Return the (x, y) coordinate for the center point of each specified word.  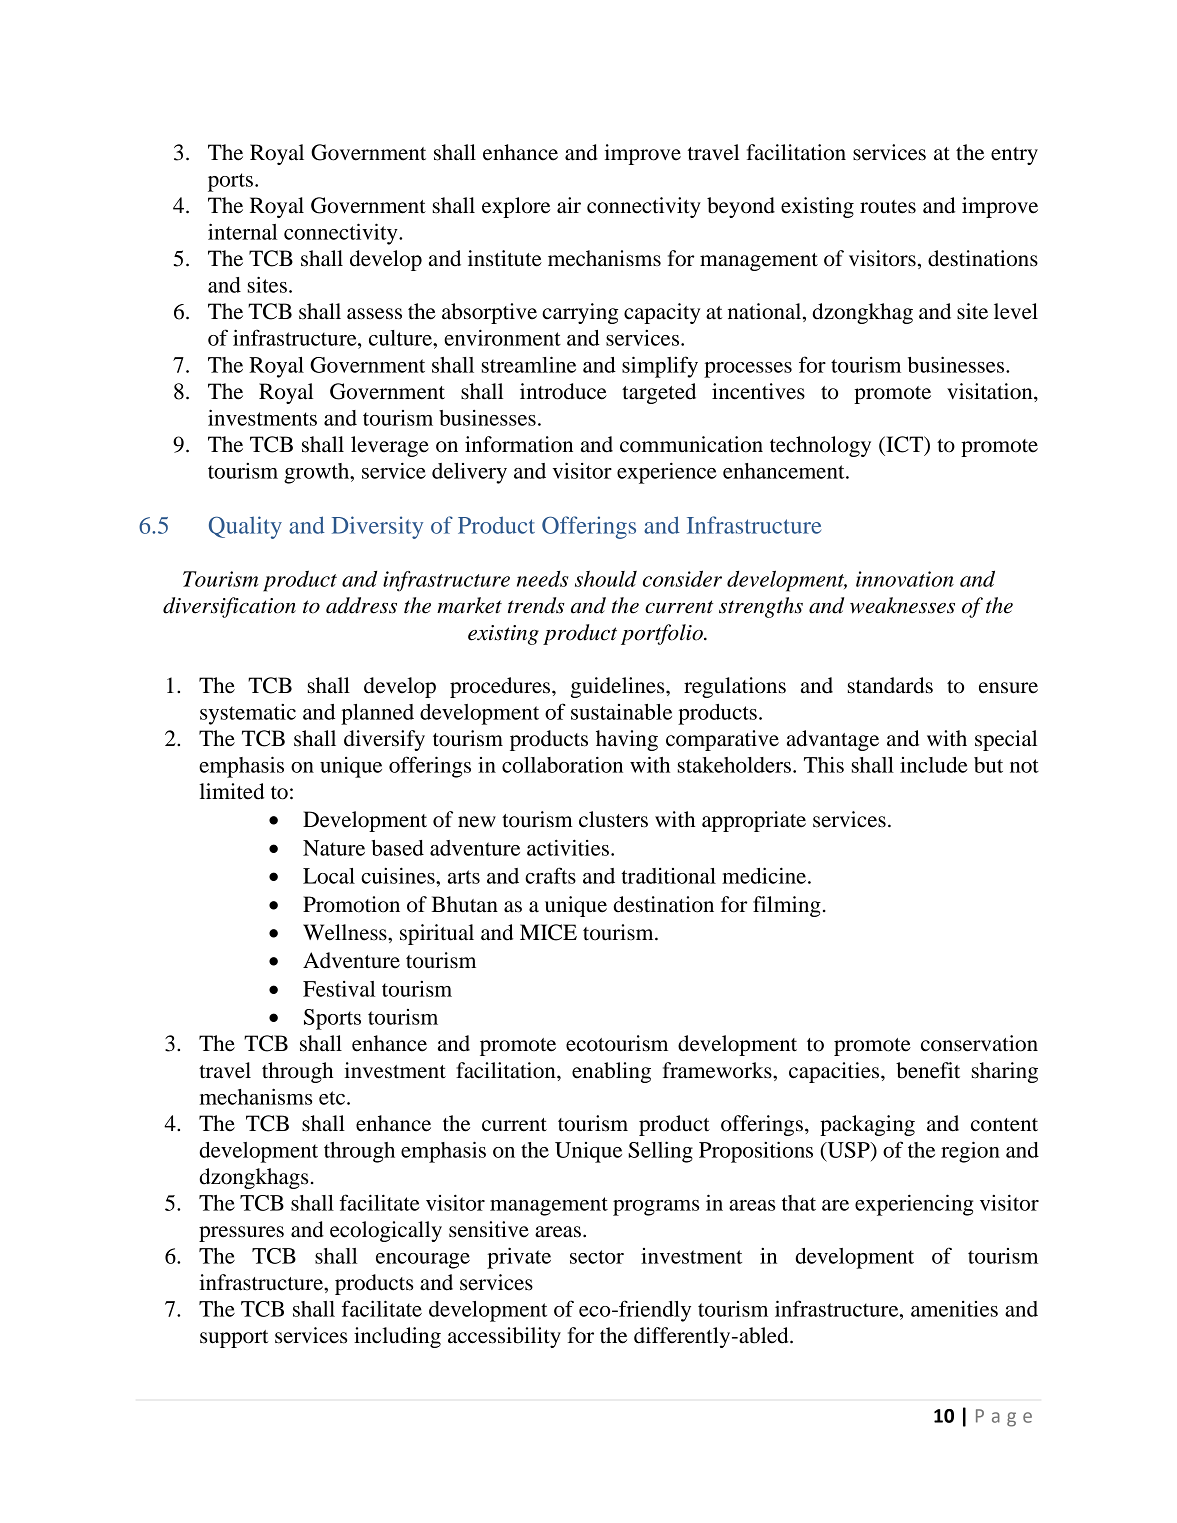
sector (597, 1257)
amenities (954, 1309)
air (569, 205)
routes (888, 207)
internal (242, 231)
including (397, 1337)
